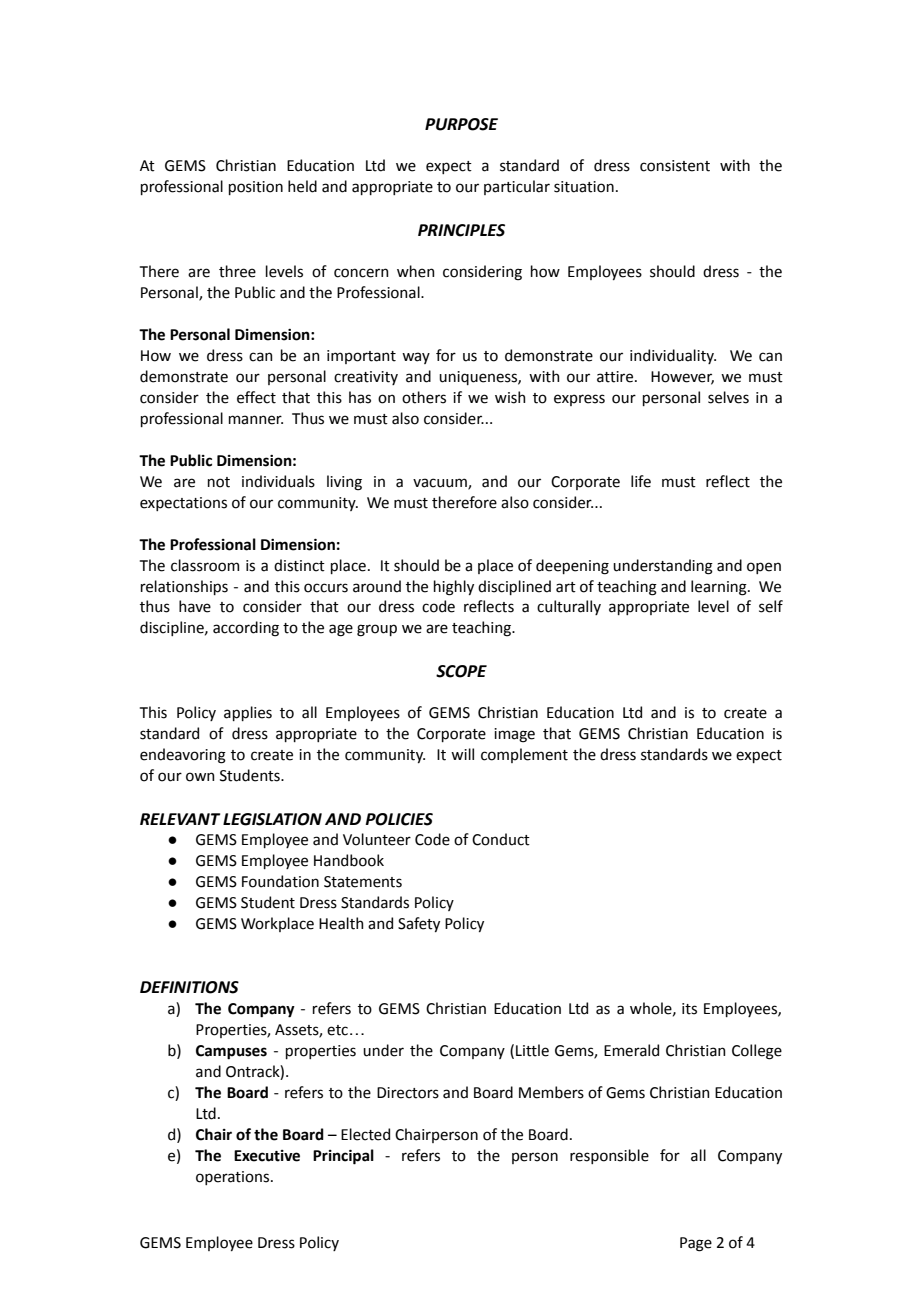 This screenshot has height=1307, width=924. I want to click on operations, so click(234, 1178).
